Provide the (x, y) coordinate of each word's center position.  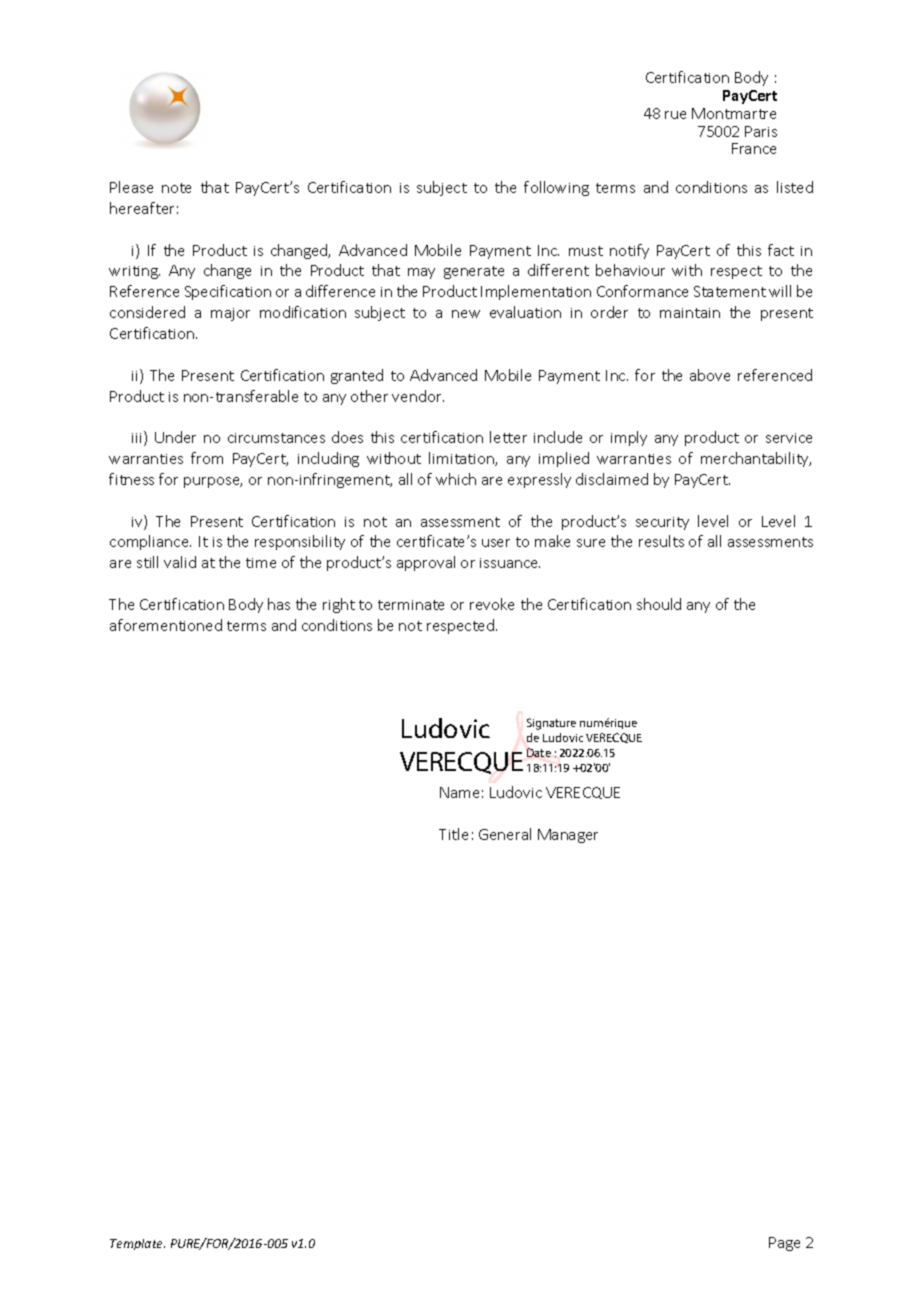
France (754, 148)
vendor (418, 396)
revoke (492, 604)
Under (175, 437)
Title (453, 834)
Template (137, 1244)
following (556, 188)
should (659, 604)
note (176, 188)
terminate (411, 605)
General (505, 834)
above (710, 375)
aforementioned (166, 625)
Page (784, 1244)
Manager (568, 836)
